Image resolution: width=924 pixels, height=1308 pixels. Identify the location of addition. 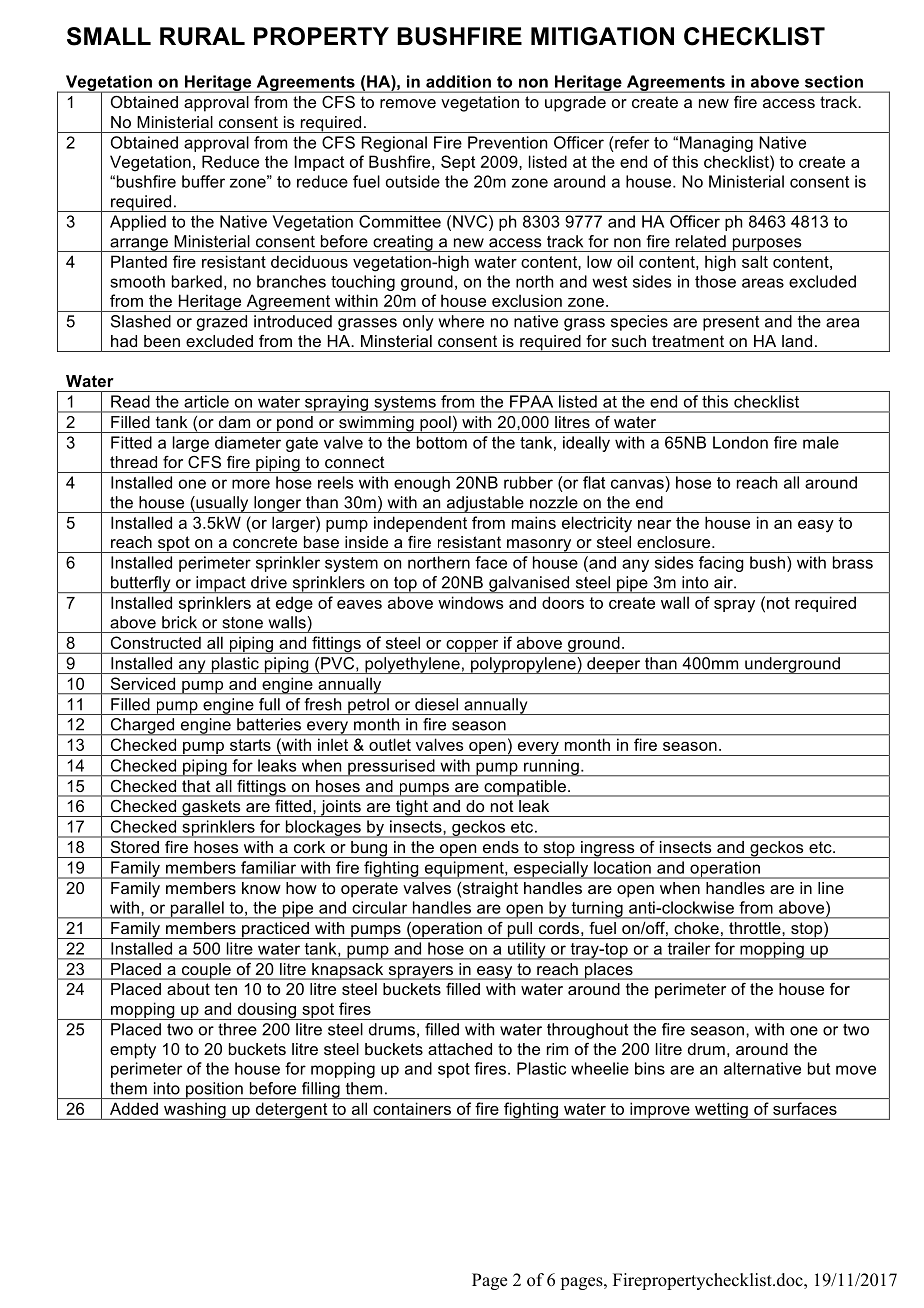
(458, 81).
